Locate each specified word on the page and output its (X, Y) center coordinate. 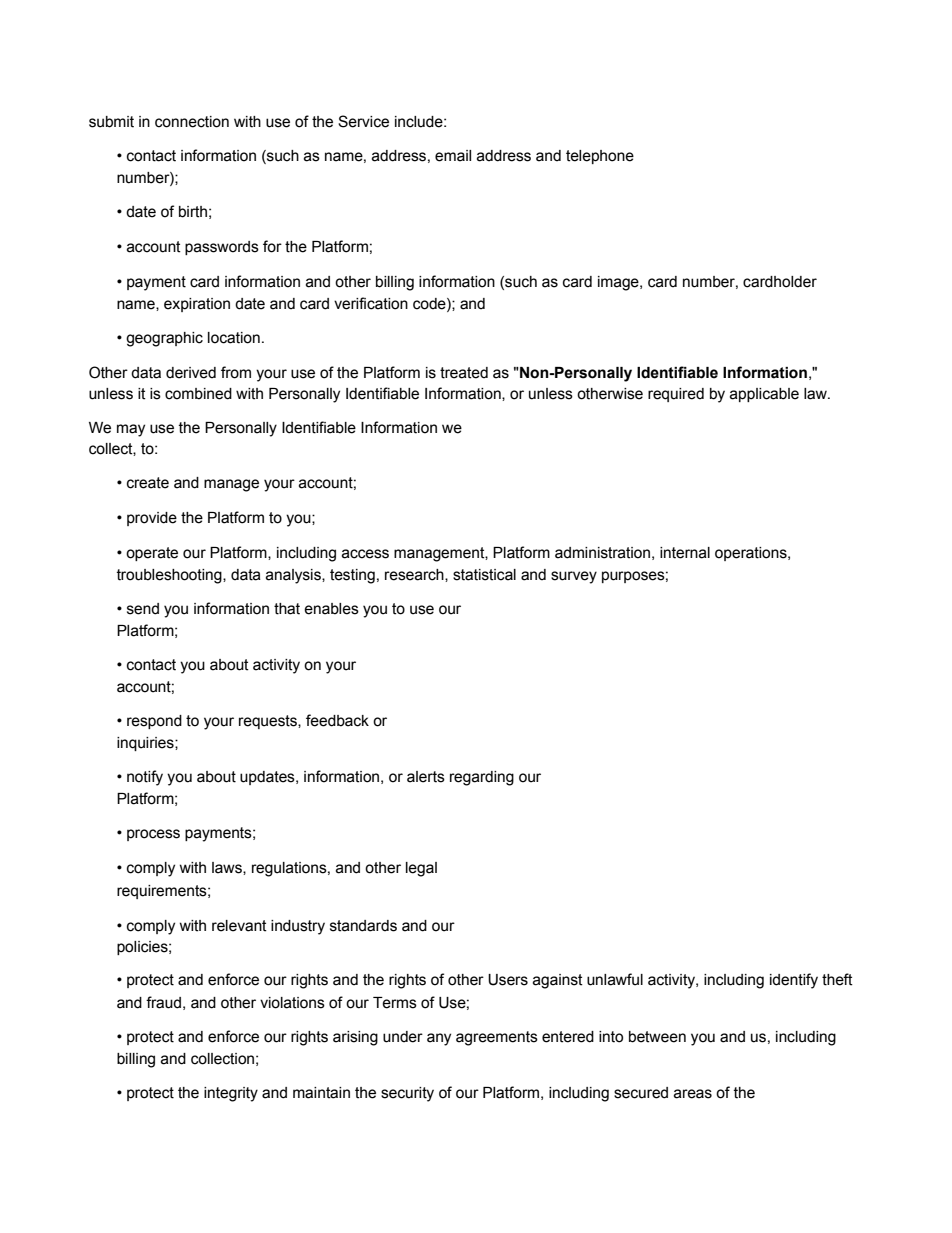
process (153, 835)
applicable (764, 395)
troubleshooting (170, 576)
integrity (231, 1094)
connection (192, 122)
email (453, 156)
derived (191, 373)
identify (794, 981)
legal (421, 869)
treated (464, 373)
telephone (600, 157)
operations (752, 554)
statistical (484, 575)
